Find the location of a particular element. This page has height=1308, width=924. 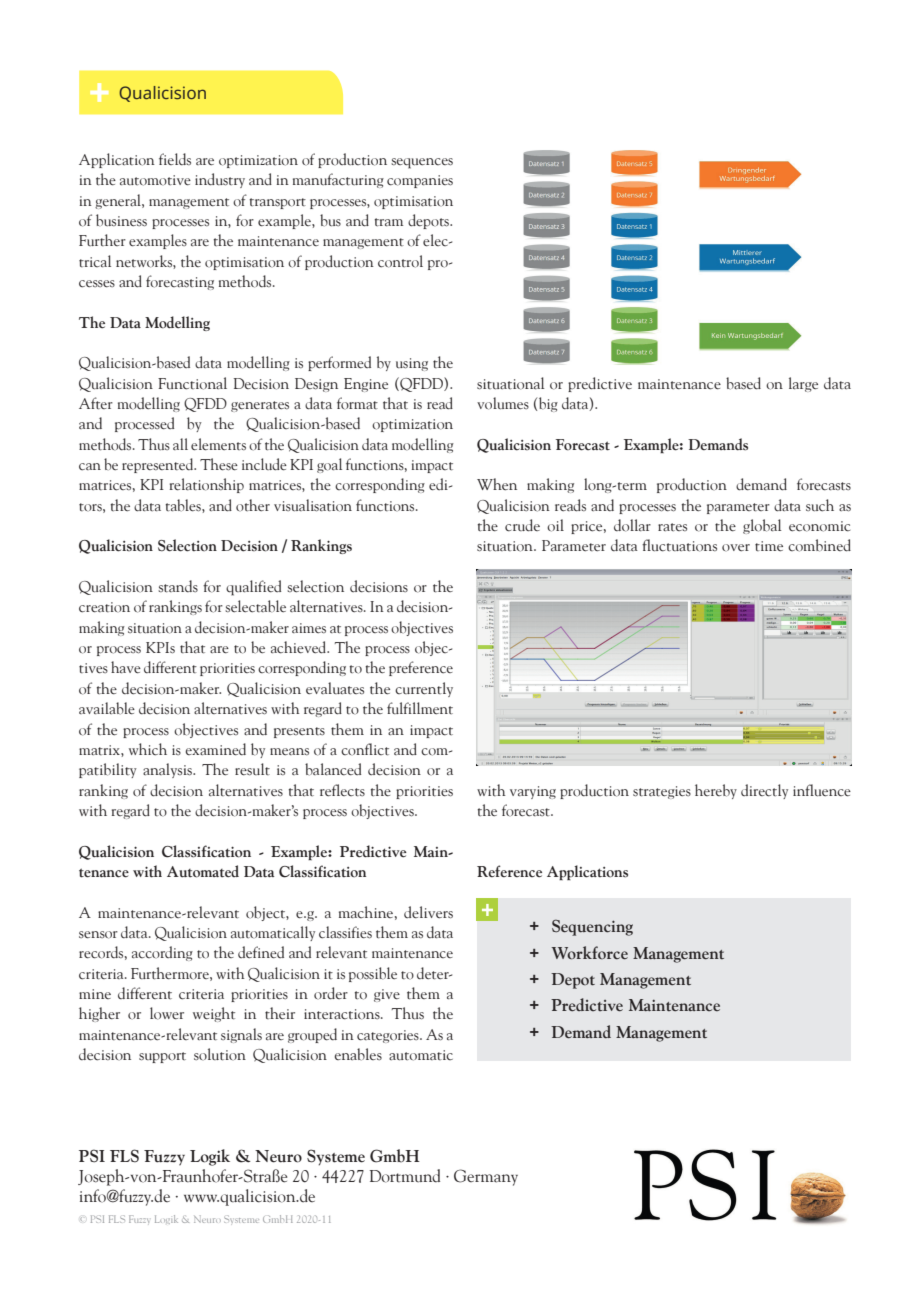

Germany is located at coordinates (486, 1177).
